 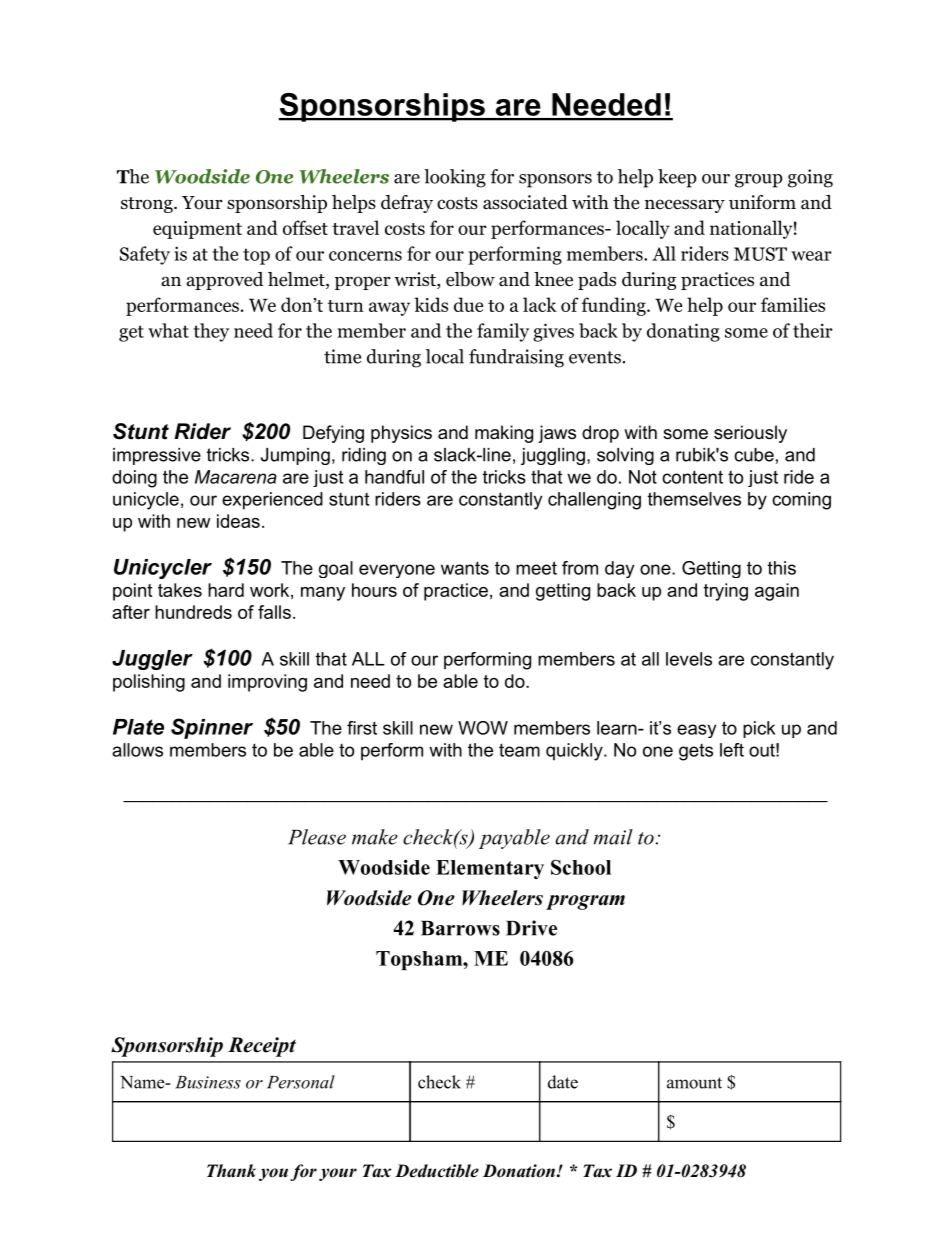 What do you see at coordinates (504, 434) in the document?
I see `making` at bounding box center [504, 434].
